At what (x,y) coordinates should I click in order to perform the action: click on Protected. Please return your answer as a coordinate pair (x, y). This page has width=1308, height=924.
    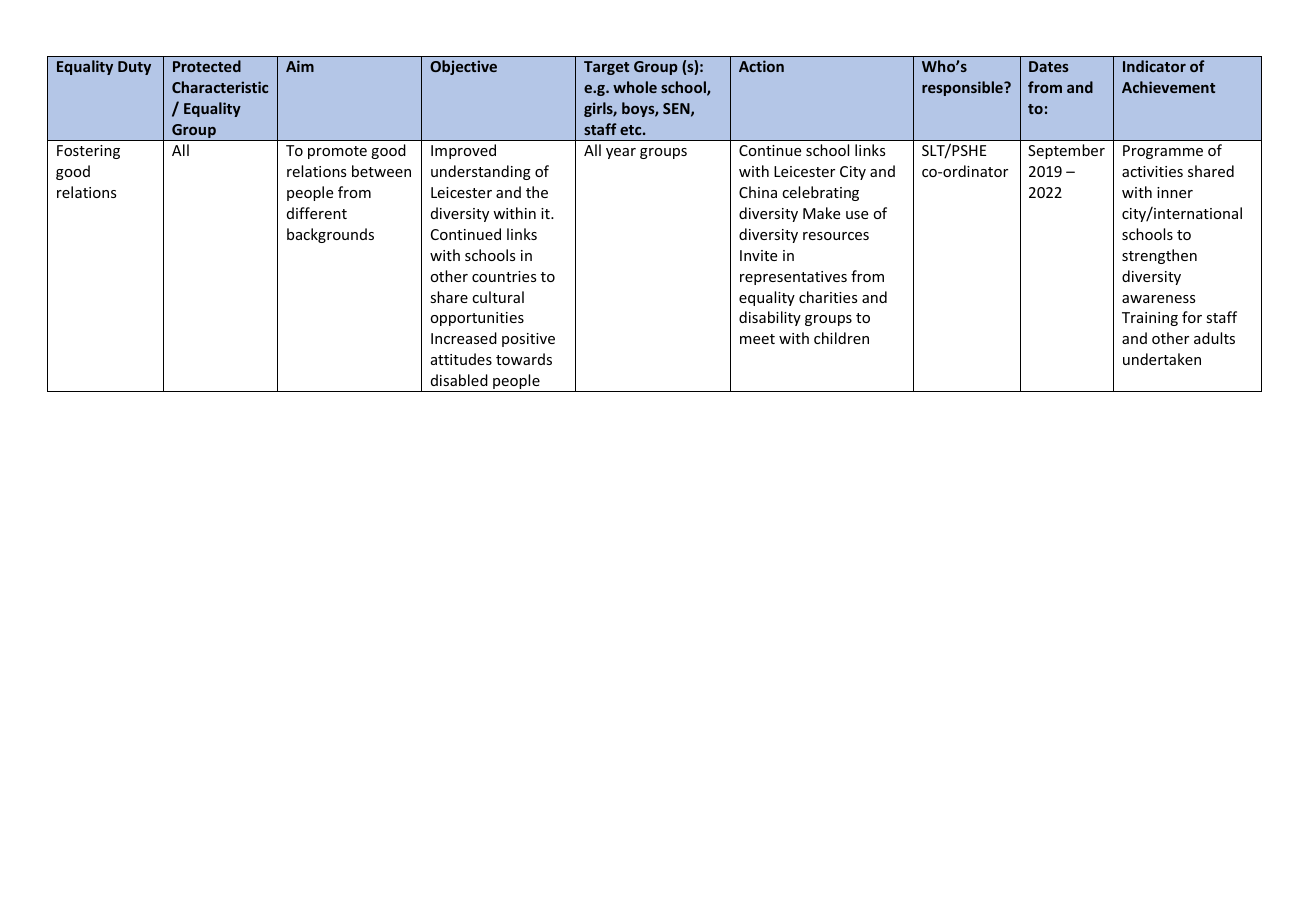
    Looking at the image, I should click on (207, 66).
